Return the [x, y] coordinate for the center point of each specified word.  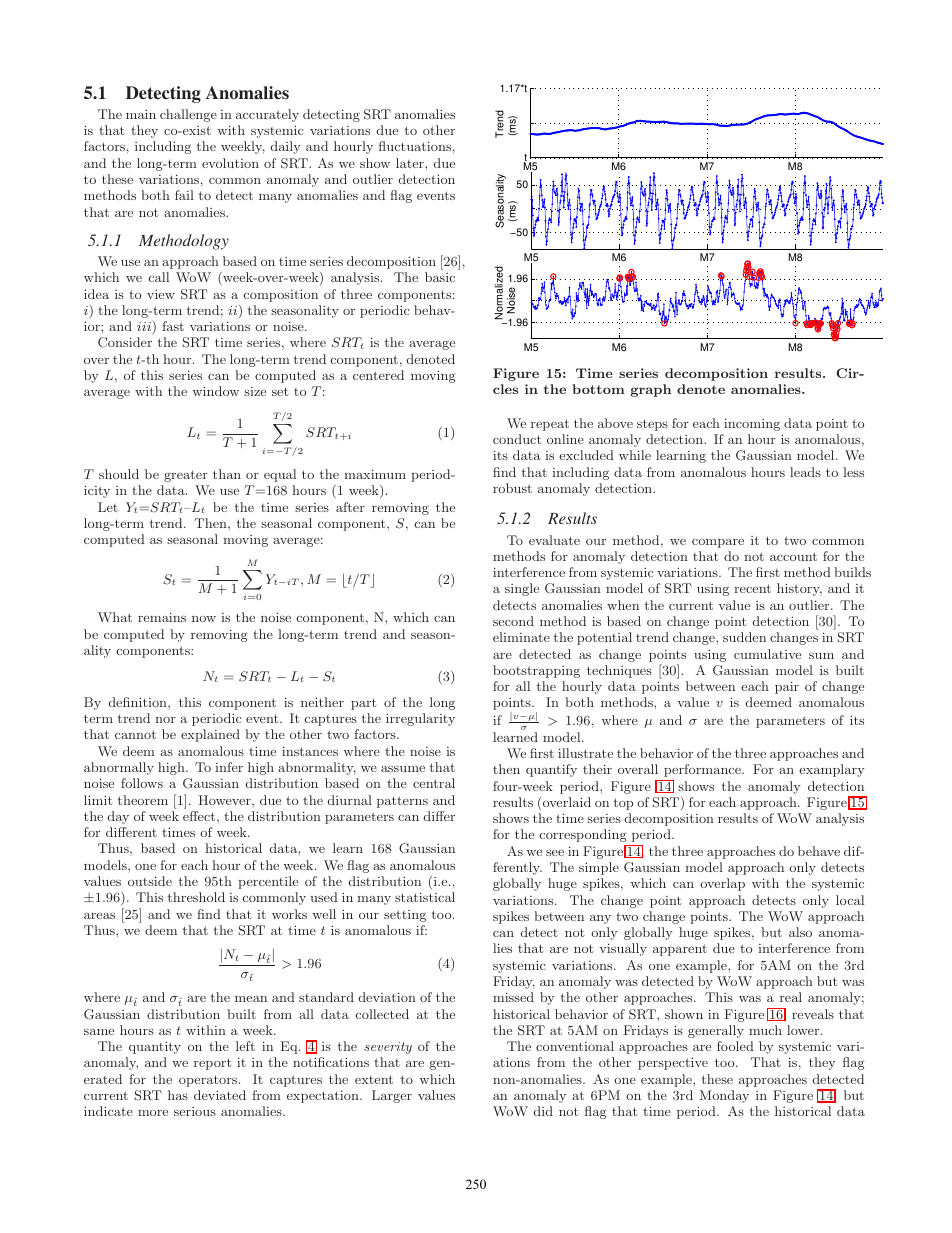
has [178, 1095]
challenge [188, 115]
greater [186, 476]
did [543, 1111]
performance [703, 770]
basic [440, 277]
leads [805, 472]
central [434, 783]
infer [229, 767]
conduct [517, 439]
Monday [724, 1096]
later [411, 163]
